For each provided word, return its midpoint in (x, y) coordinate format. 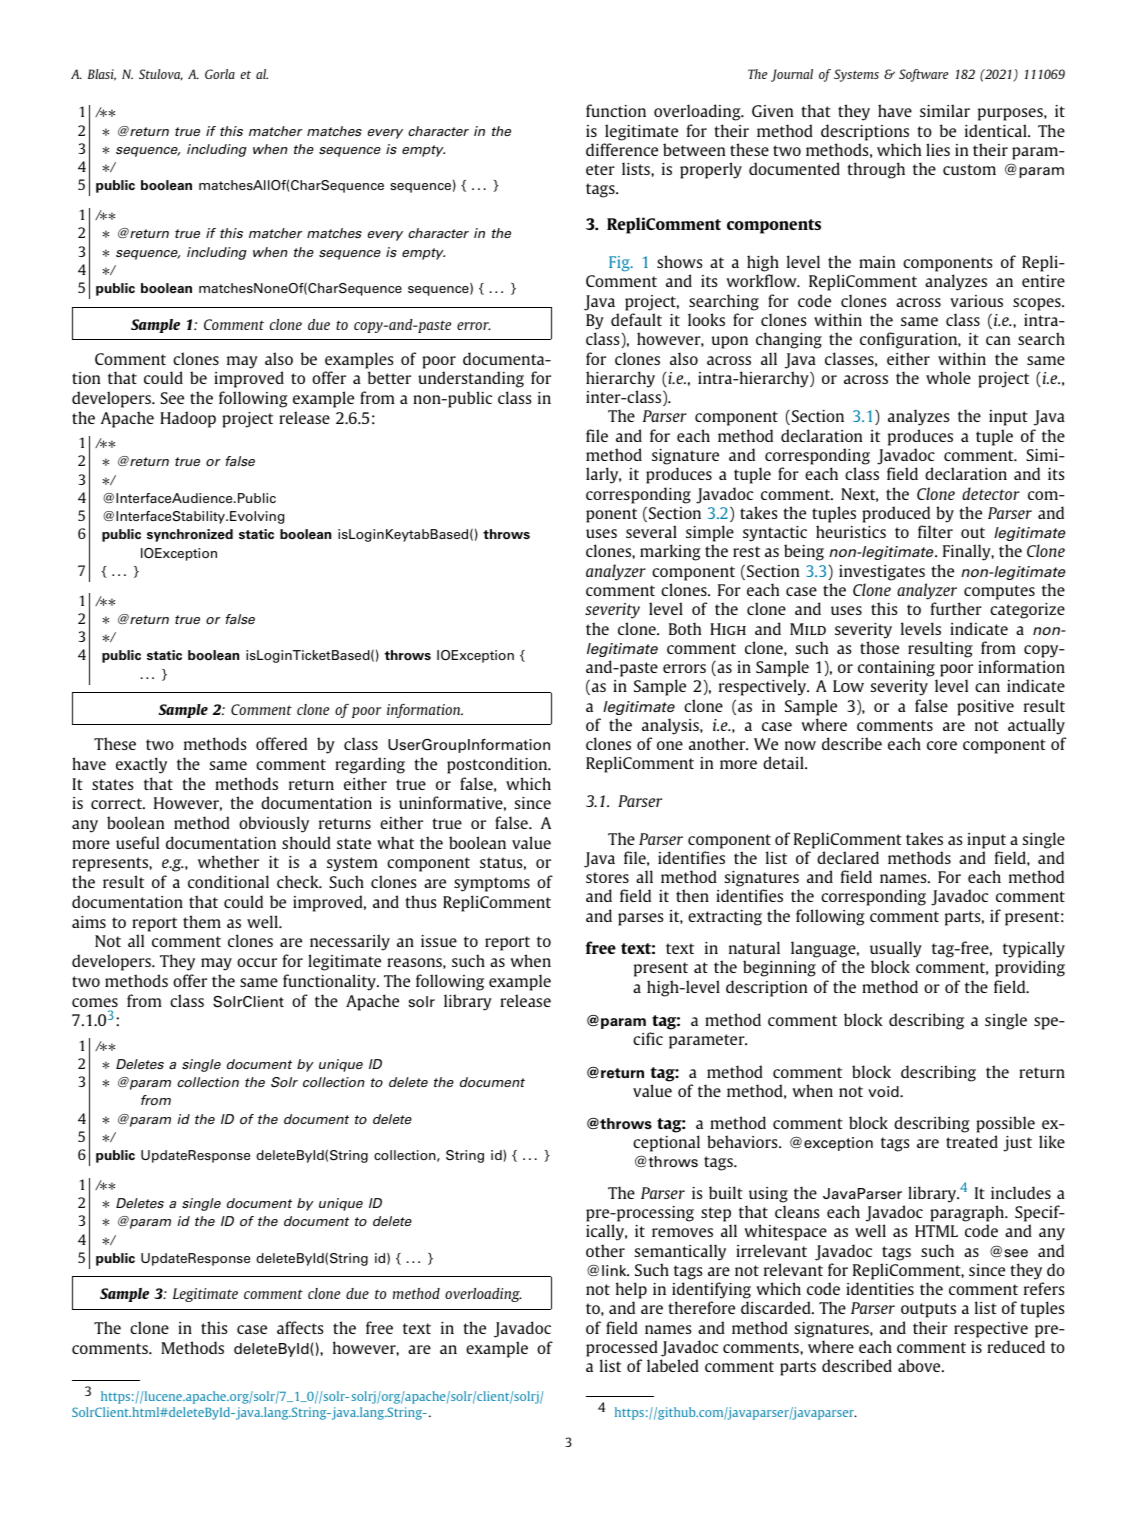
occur (257, 962)
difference (622, 149)
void (884, 1092)
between (694, 149)
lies (938, 149)
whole (948, 377)
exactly (141, 765)
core (942, 745)
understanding (471, 379)
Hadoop (188, 419)
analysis (671, 726)
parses (640, 919)
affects (300, 1327)
